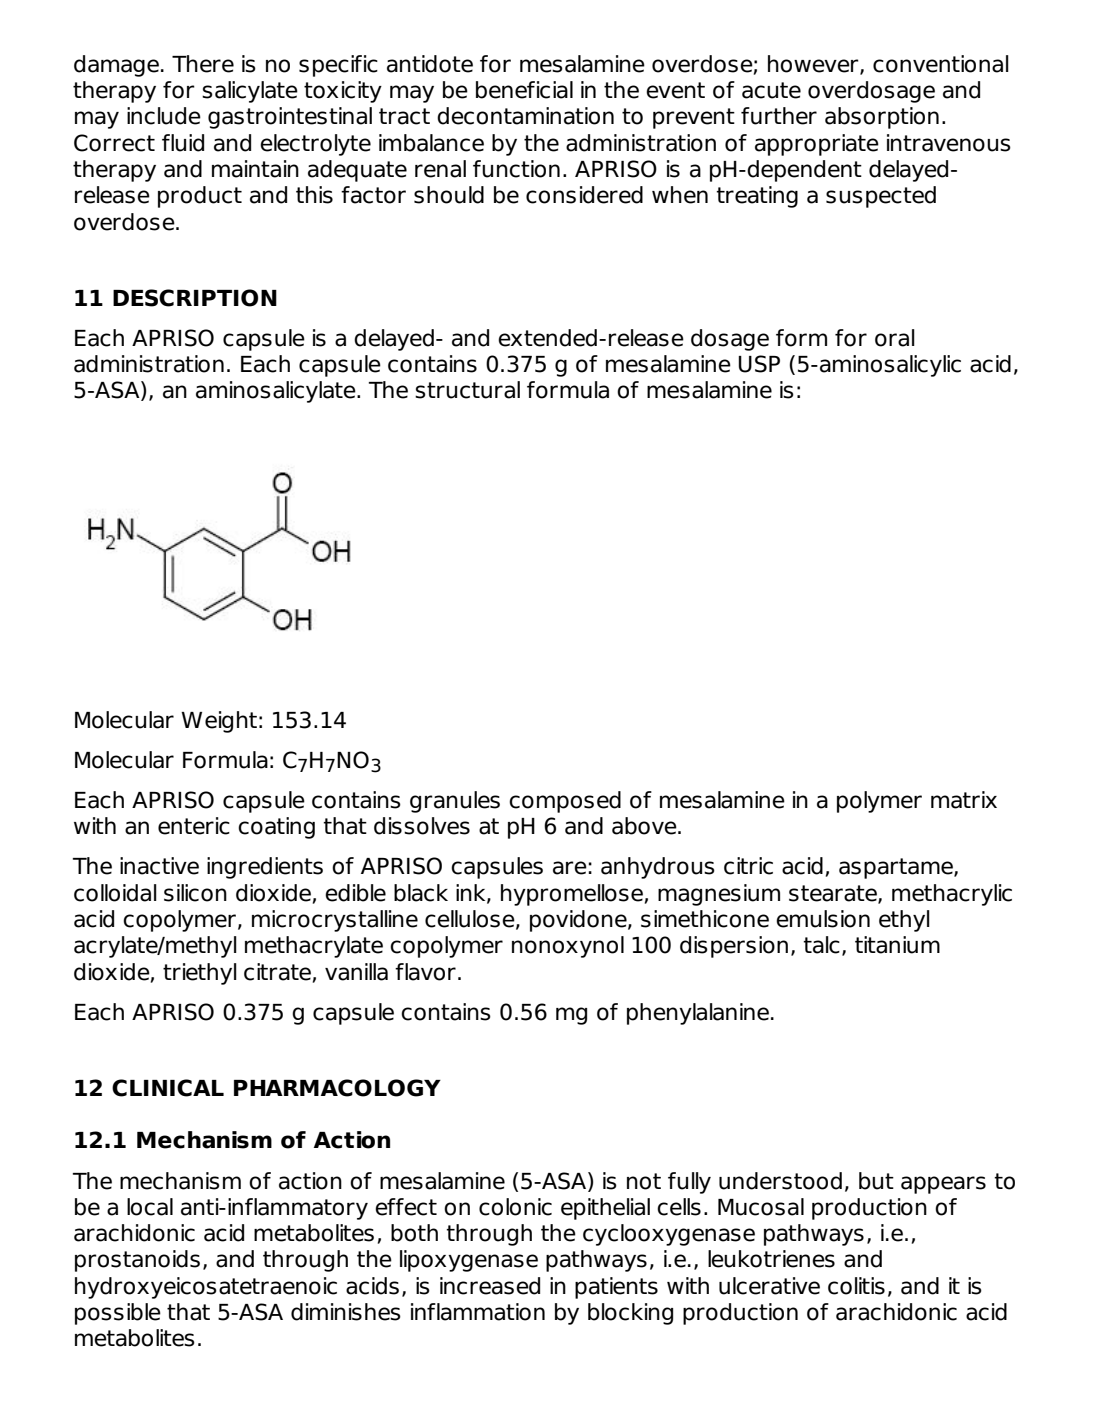  What do you see at coordinates (895, 338) in the screenshot?
I see `oral` at bounding box center [895, 338].
